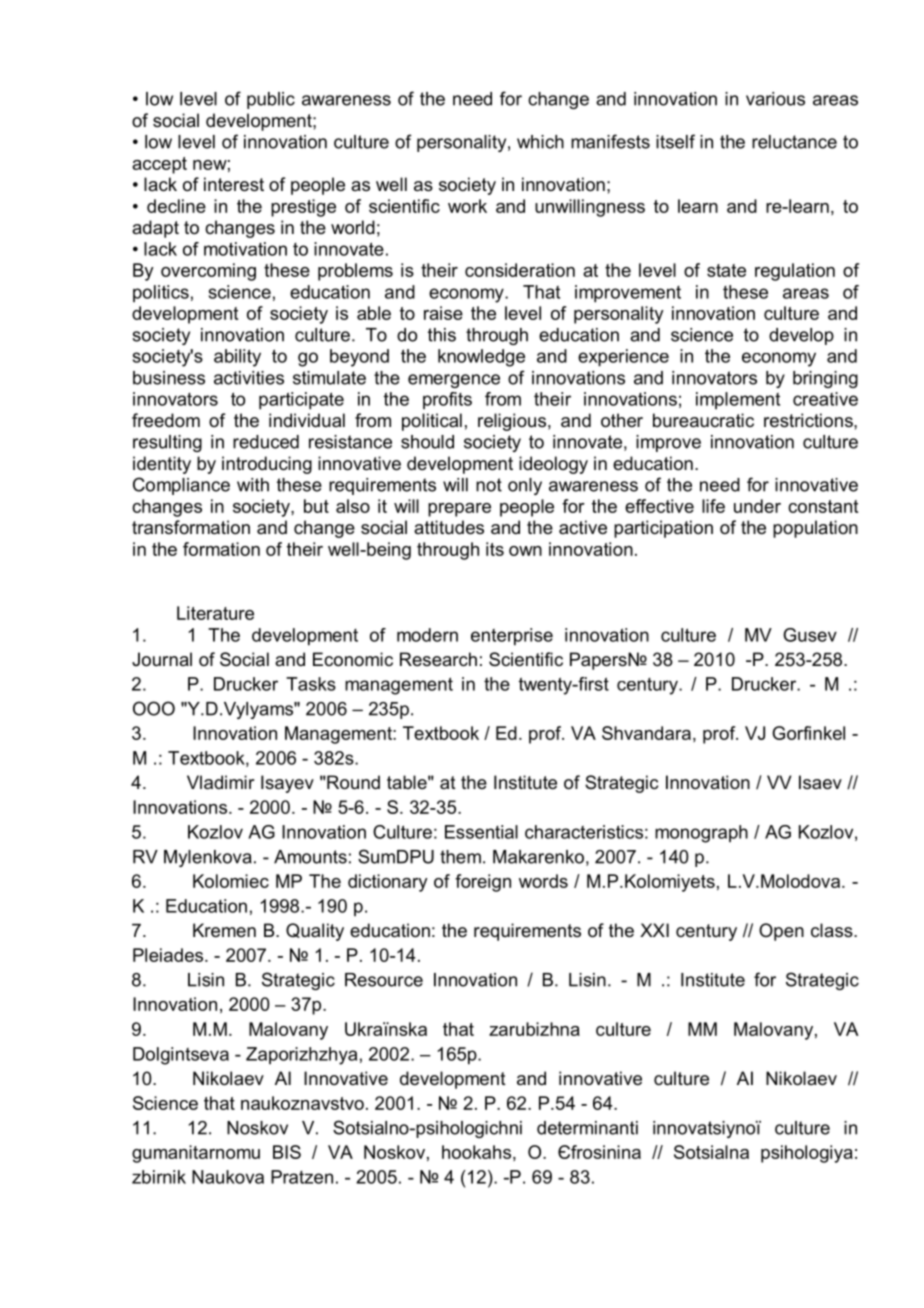 The width and height of the screenshot is (924, 1308). I want to click on Vladimir, so click(220, 782).
